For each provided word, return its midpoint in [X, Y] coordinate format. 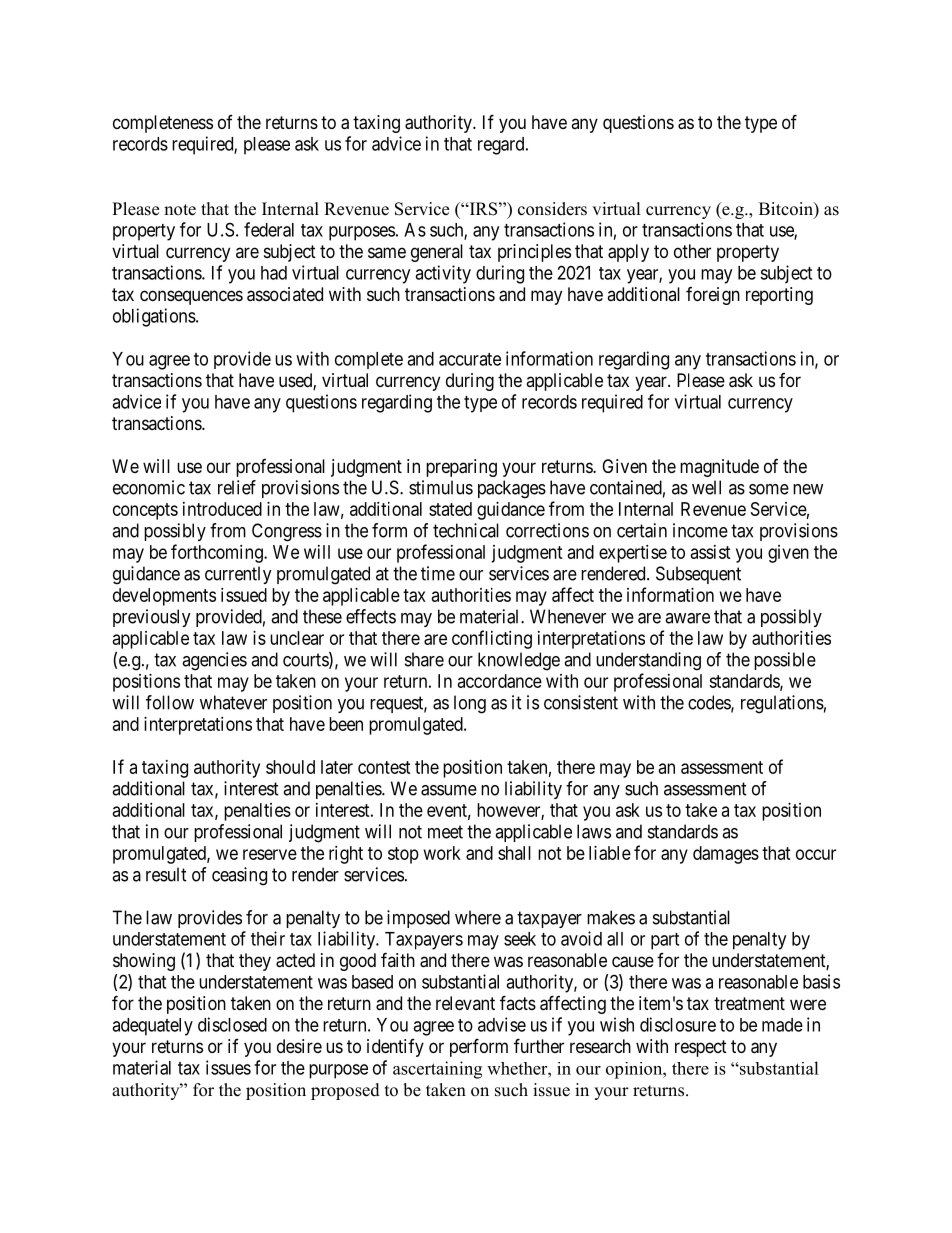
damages [726, 855]
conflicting [492, 639]
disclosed [232, 1024]
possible [785, 661]
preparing [461, 468]
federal [269, 229]
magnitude [719, 468]
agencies [214, 661]
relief [237, 487]
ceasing [239, 876]
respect [701, 1048]
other [692, 251]
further [539, 1045]
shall [514, 853]
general [437, 253]
